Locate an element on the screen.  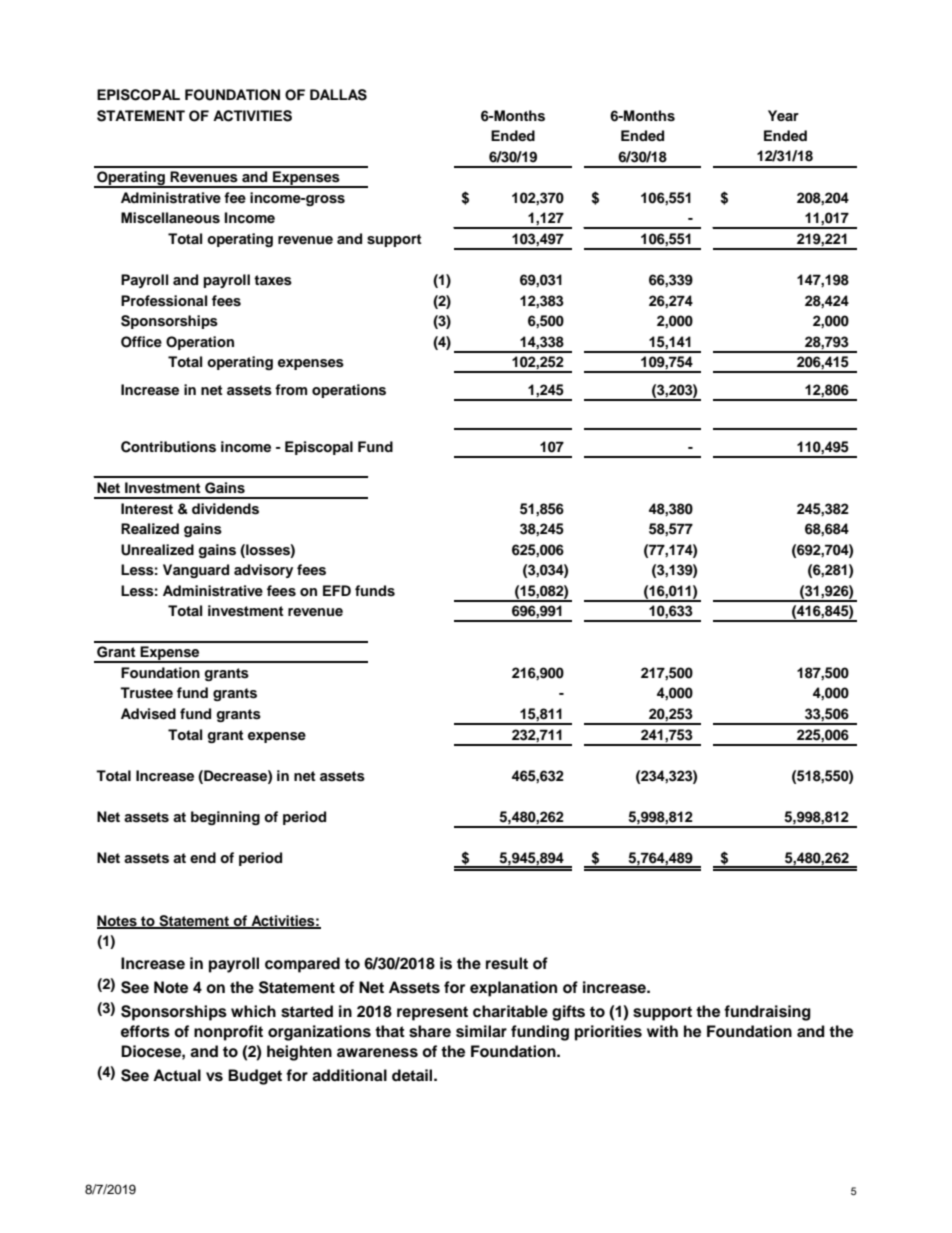
result is located at coordinates (507, 963).
